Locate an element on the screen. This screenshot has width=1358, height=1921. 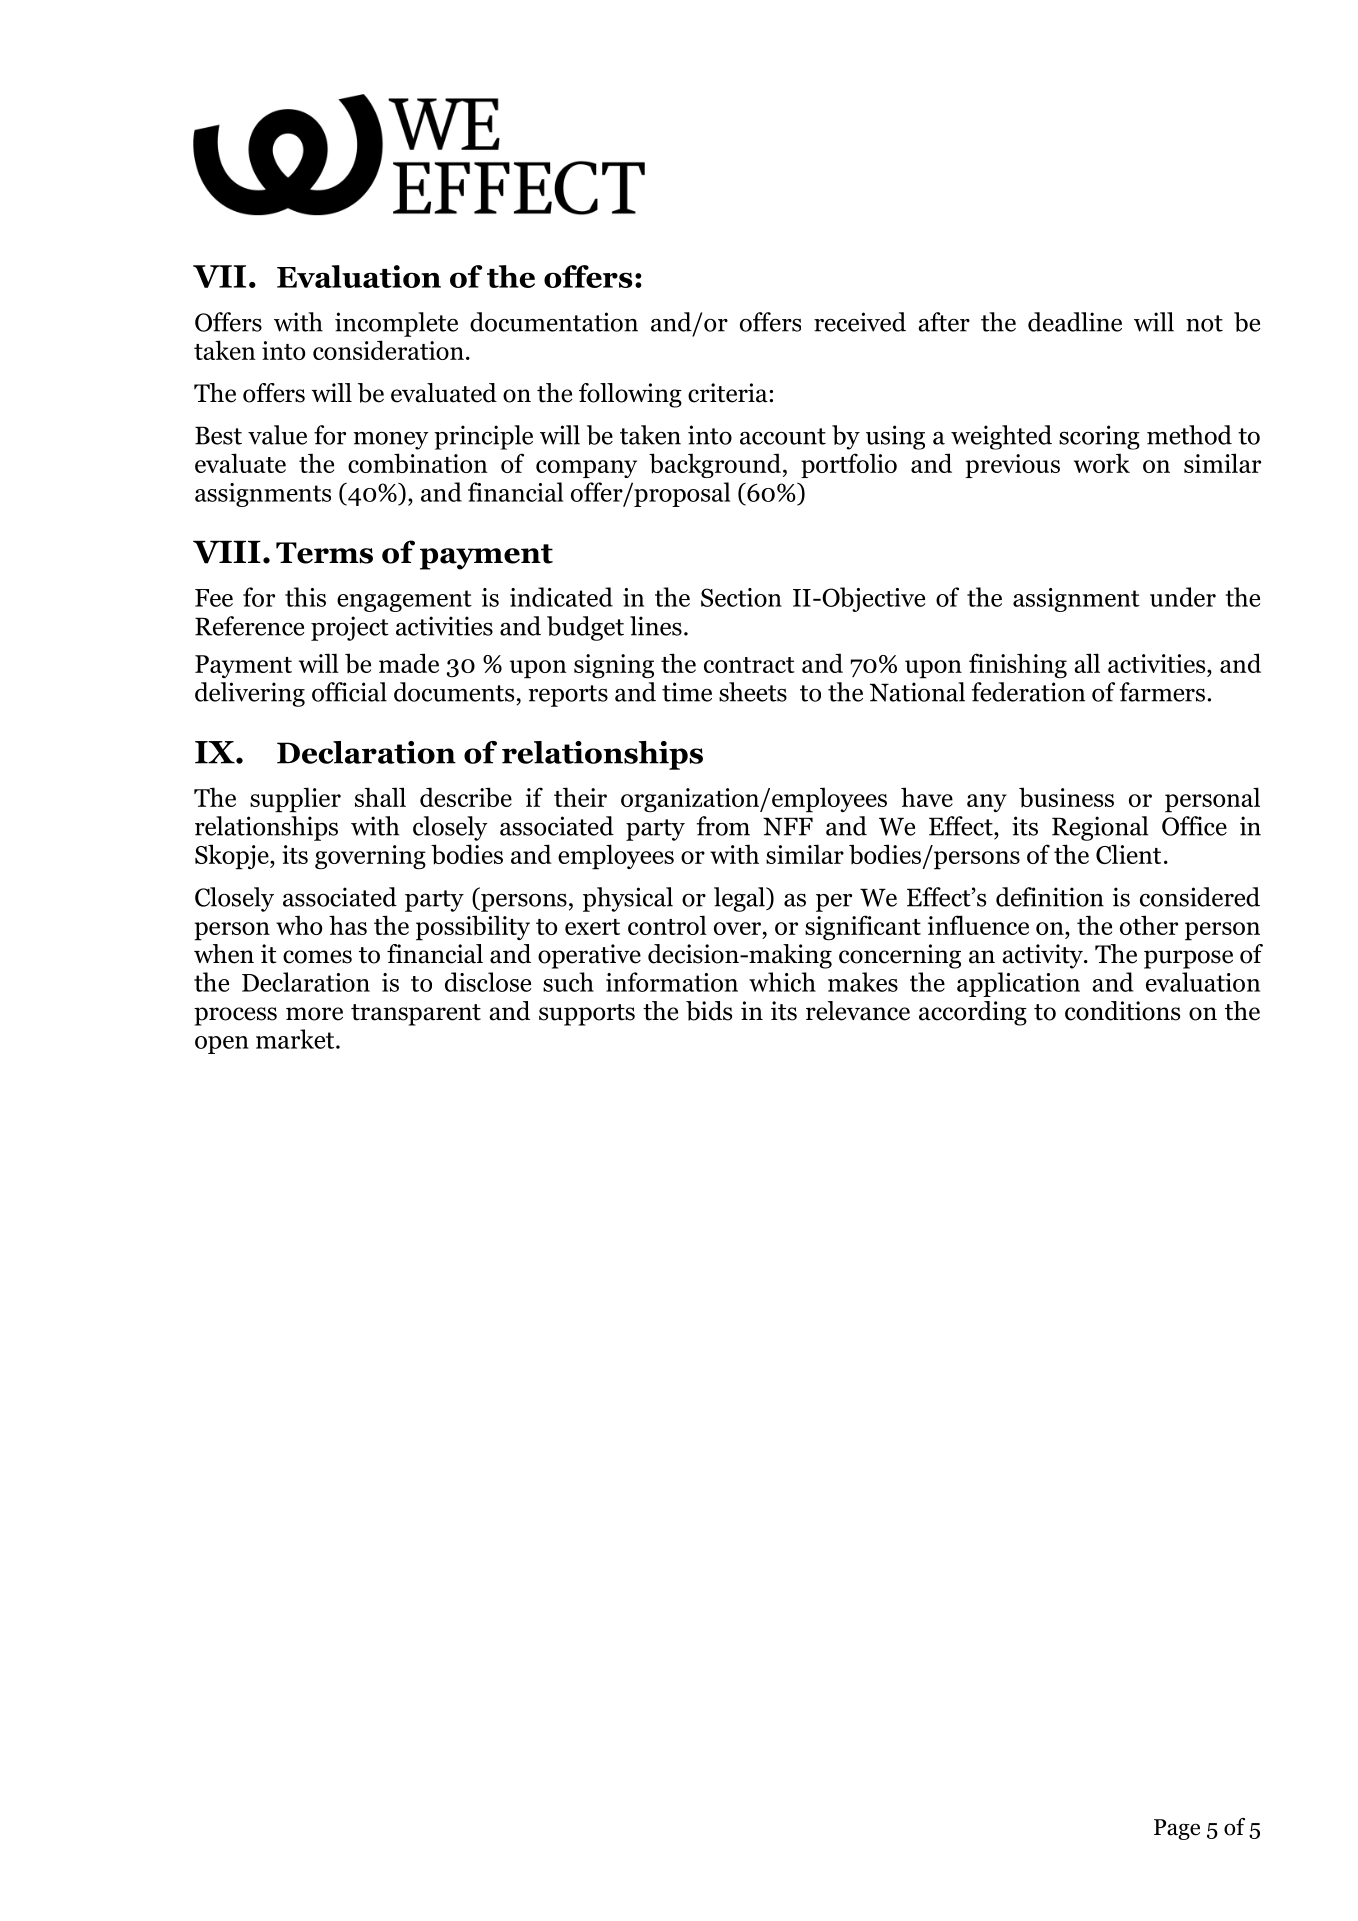
Page is located at coordinates (1177, 1829).
